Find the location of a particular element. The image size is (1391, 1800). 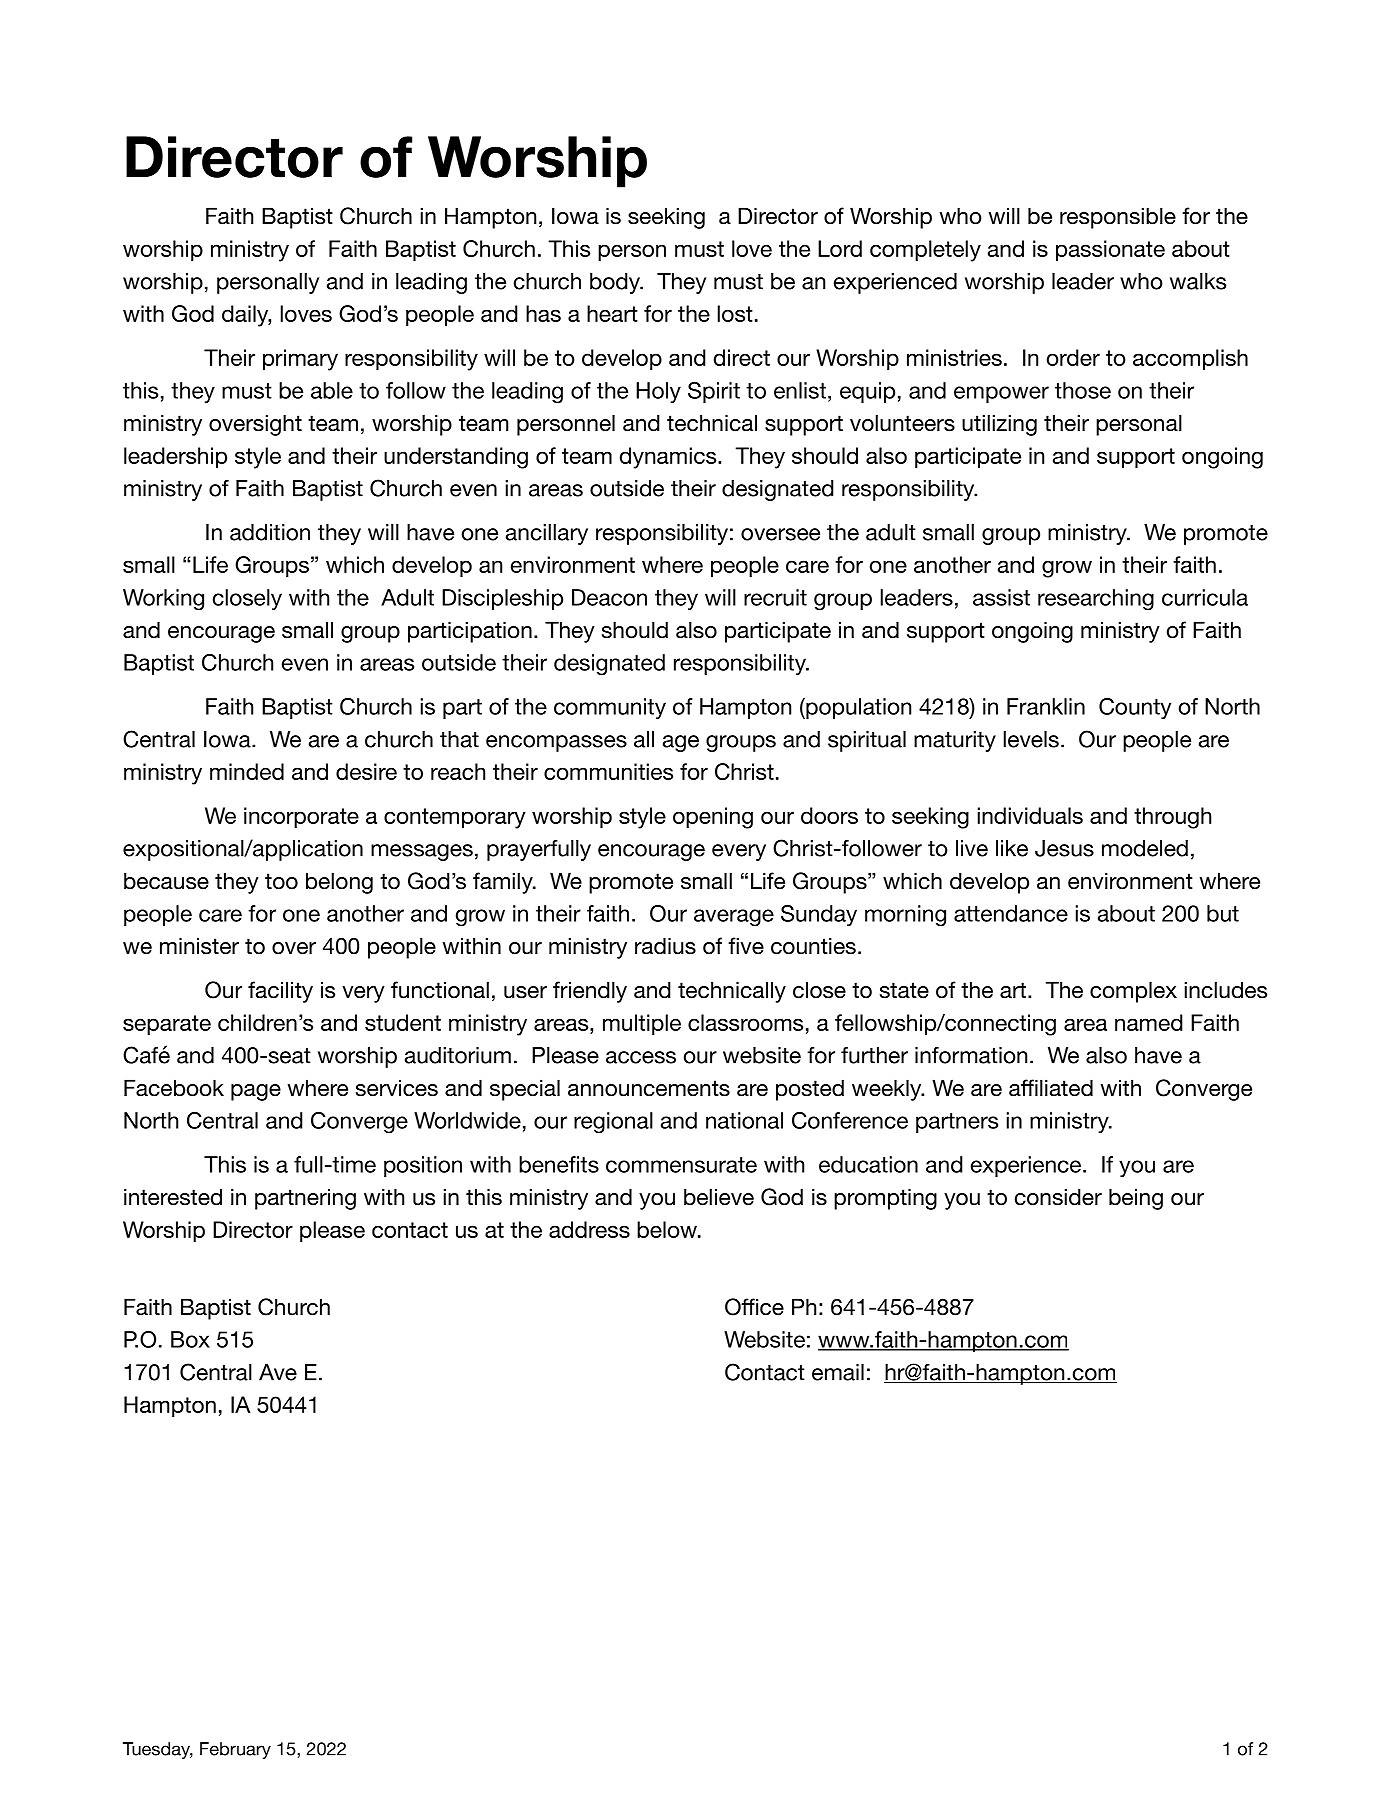

Box is located at coordinates (190, 1339).
